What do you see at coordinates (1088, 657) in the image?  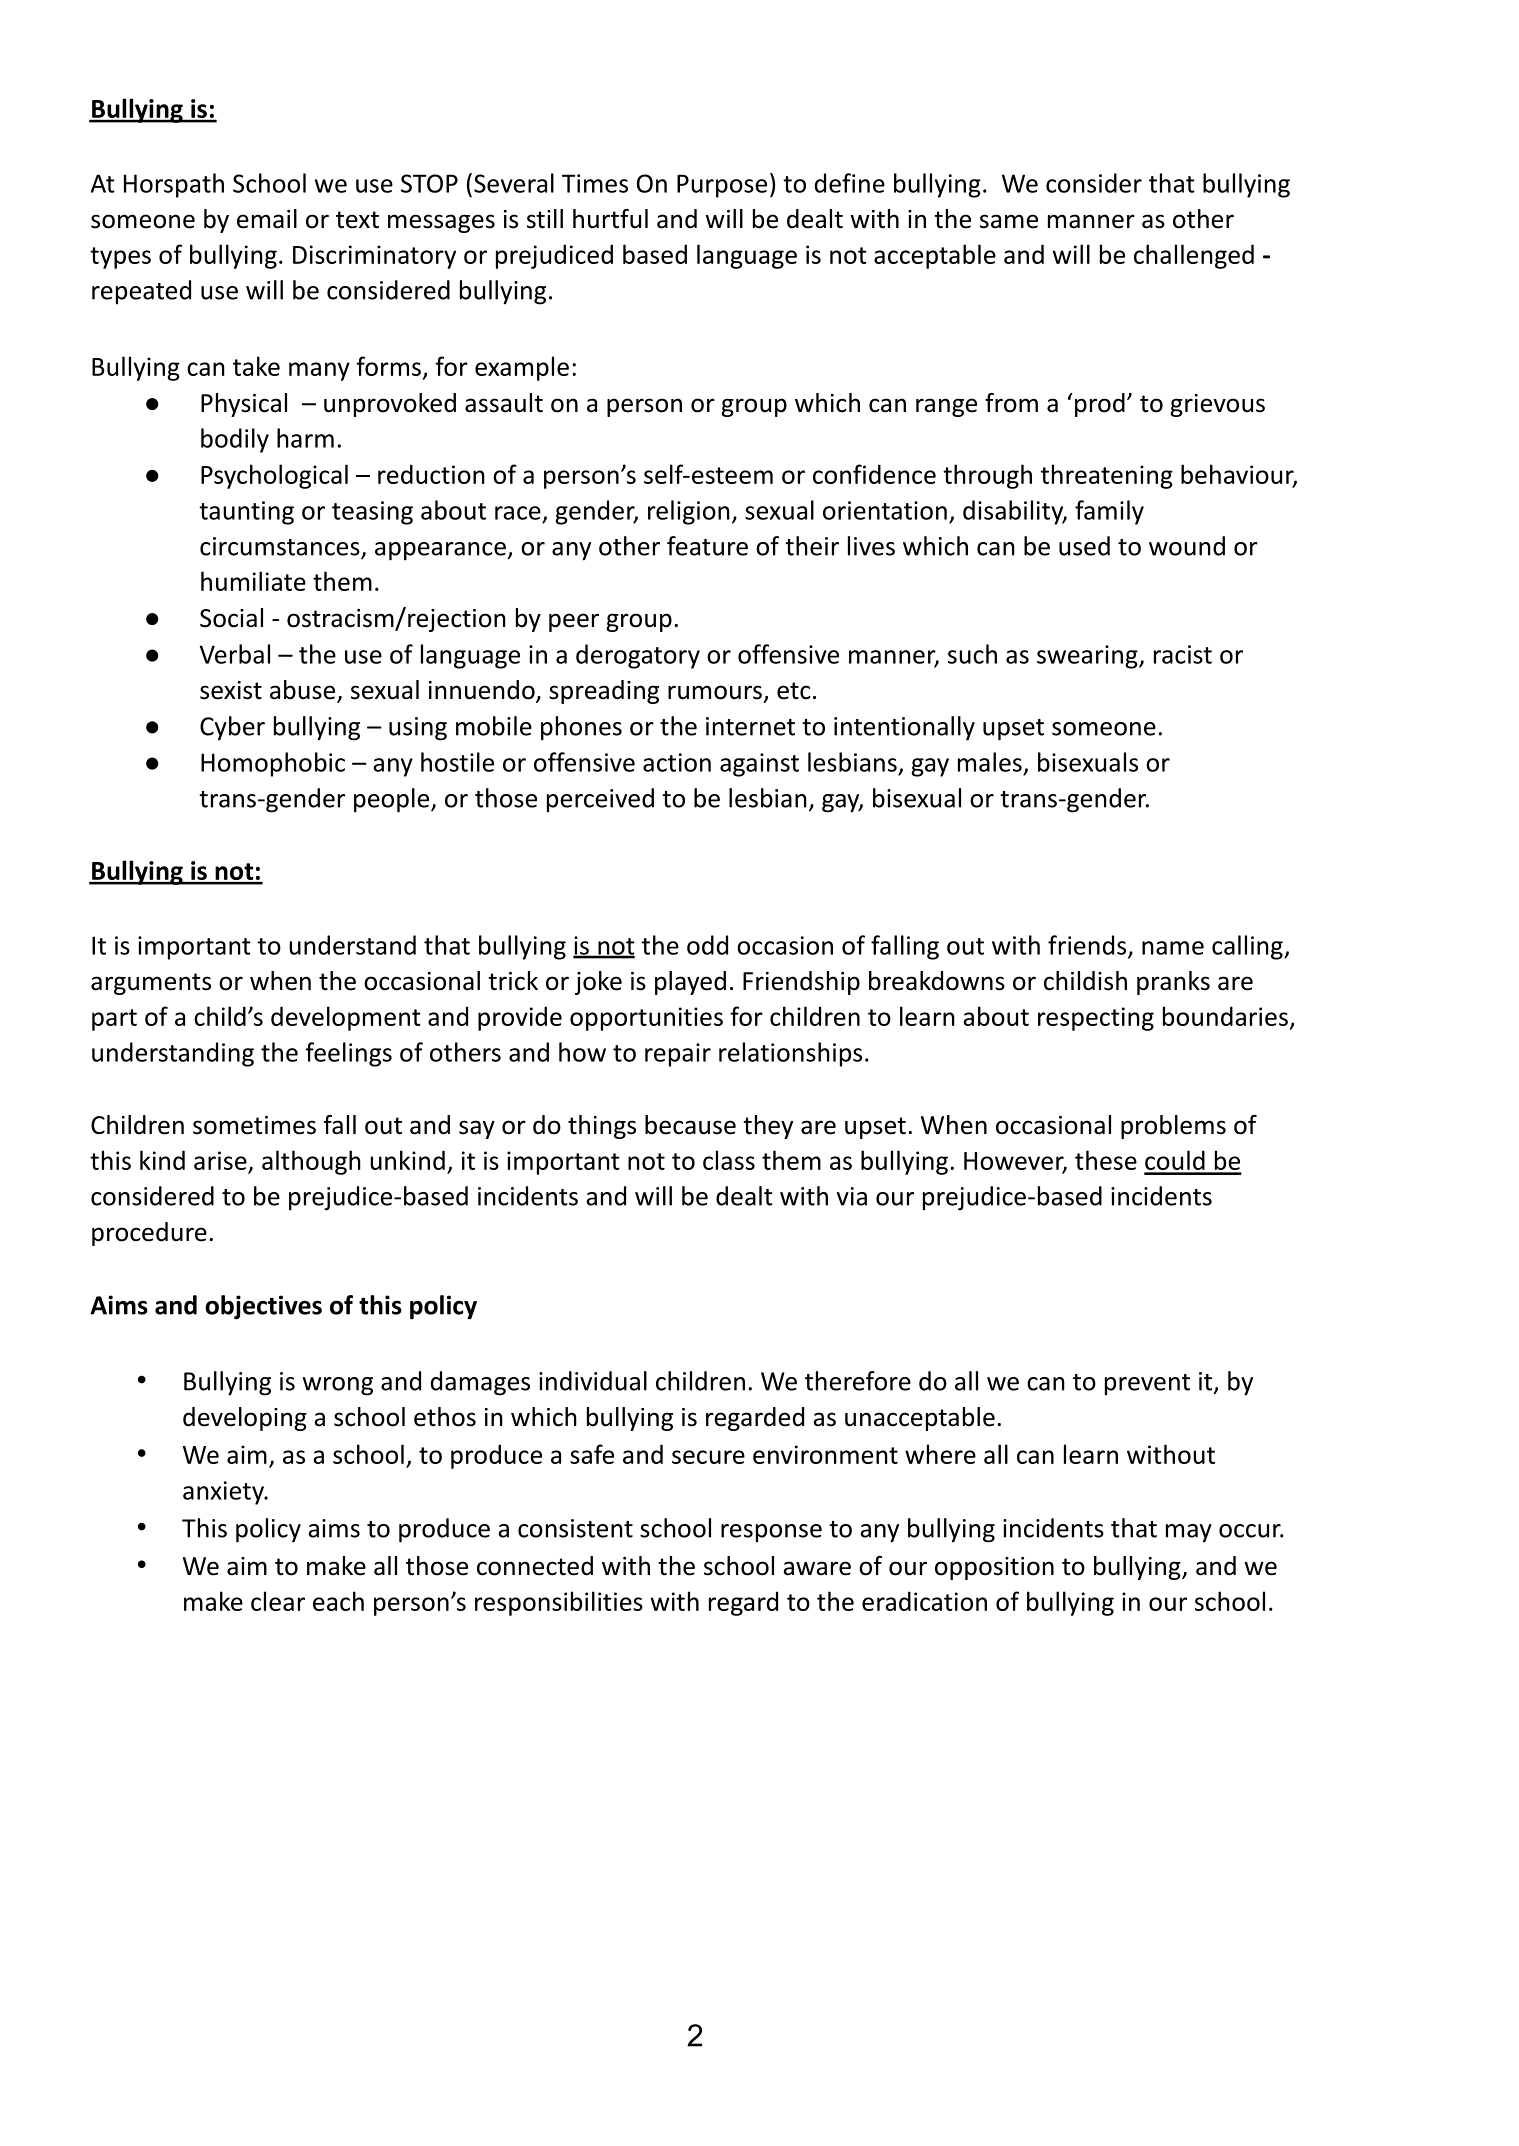 I see `swearing` at bounding box center [1088, 657].
